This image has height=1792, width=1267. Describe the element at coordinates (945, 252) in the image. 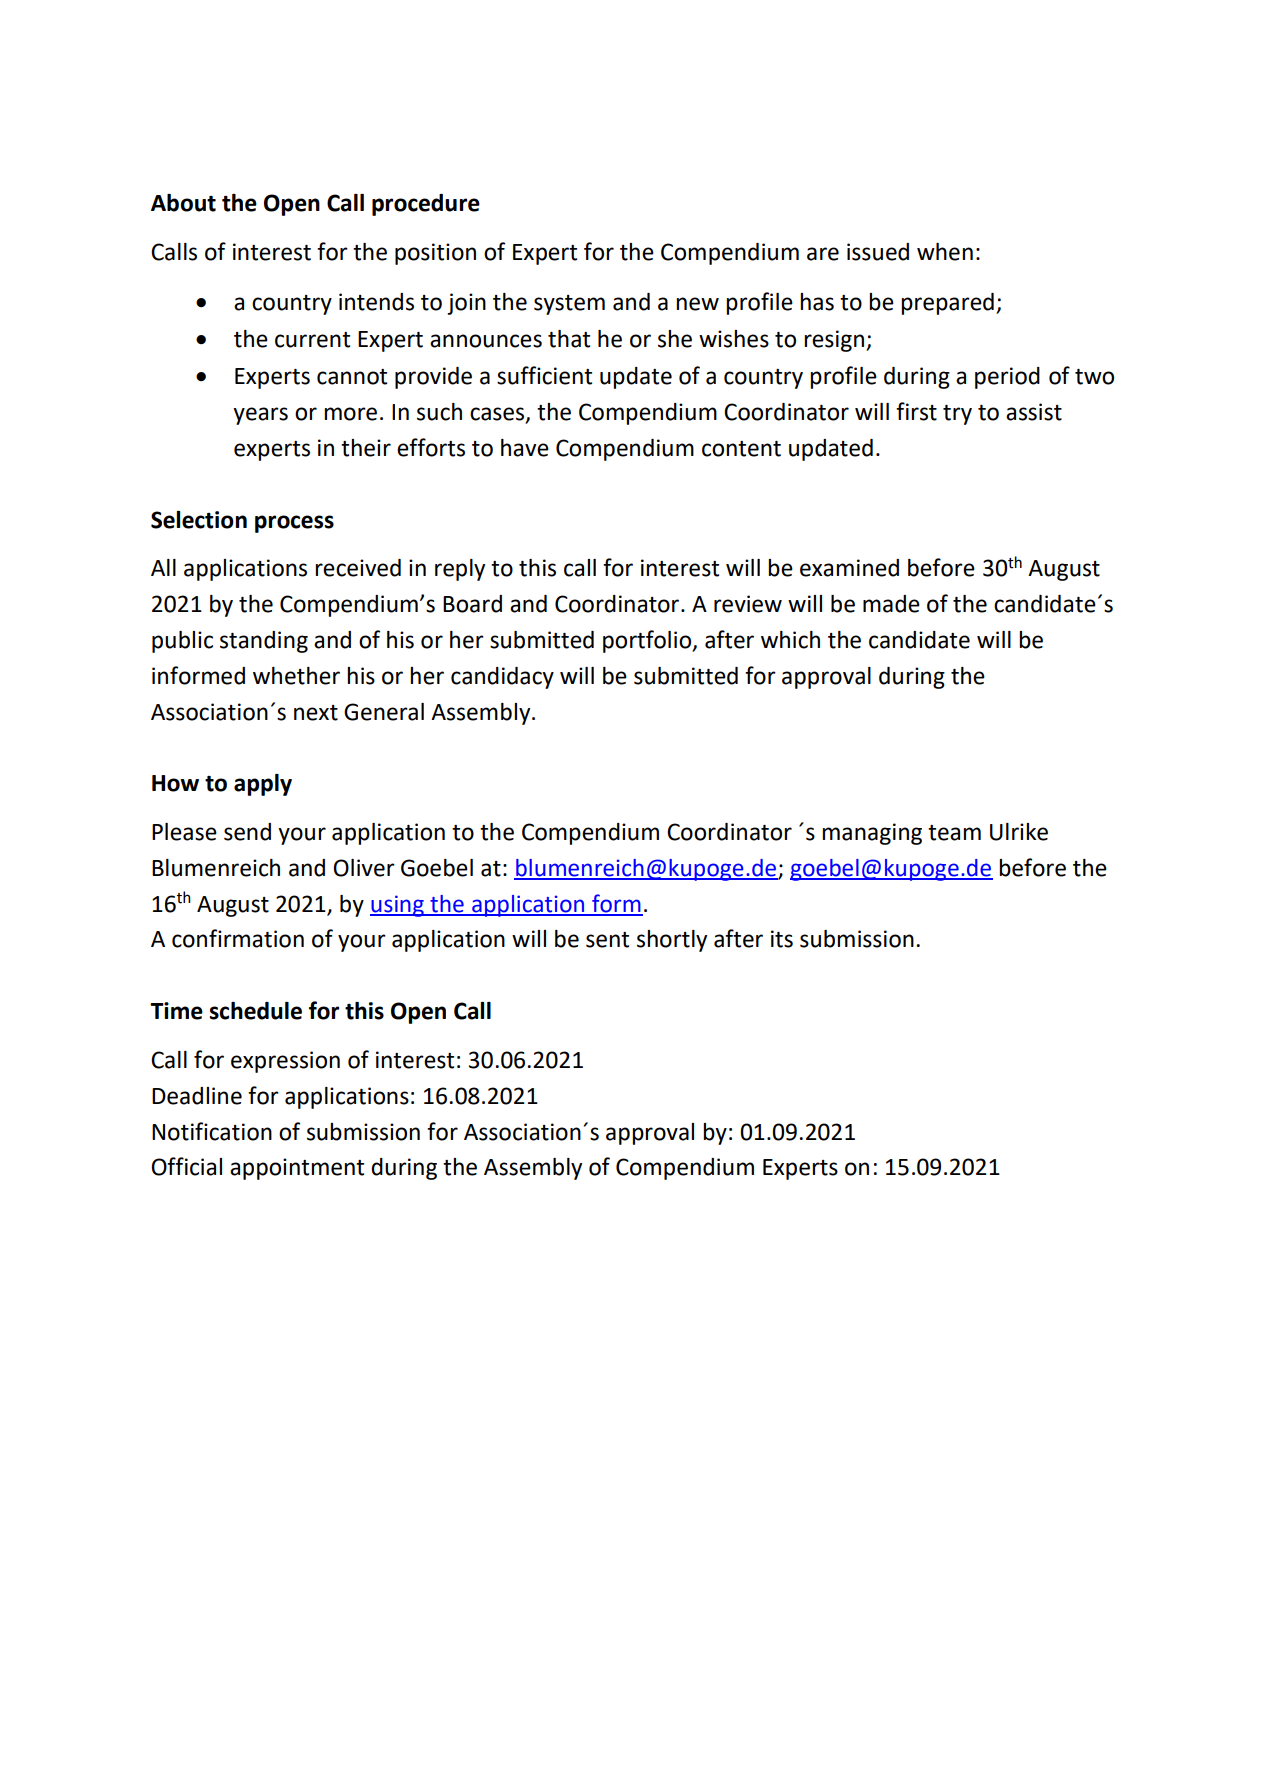

I see `when` at that location.
